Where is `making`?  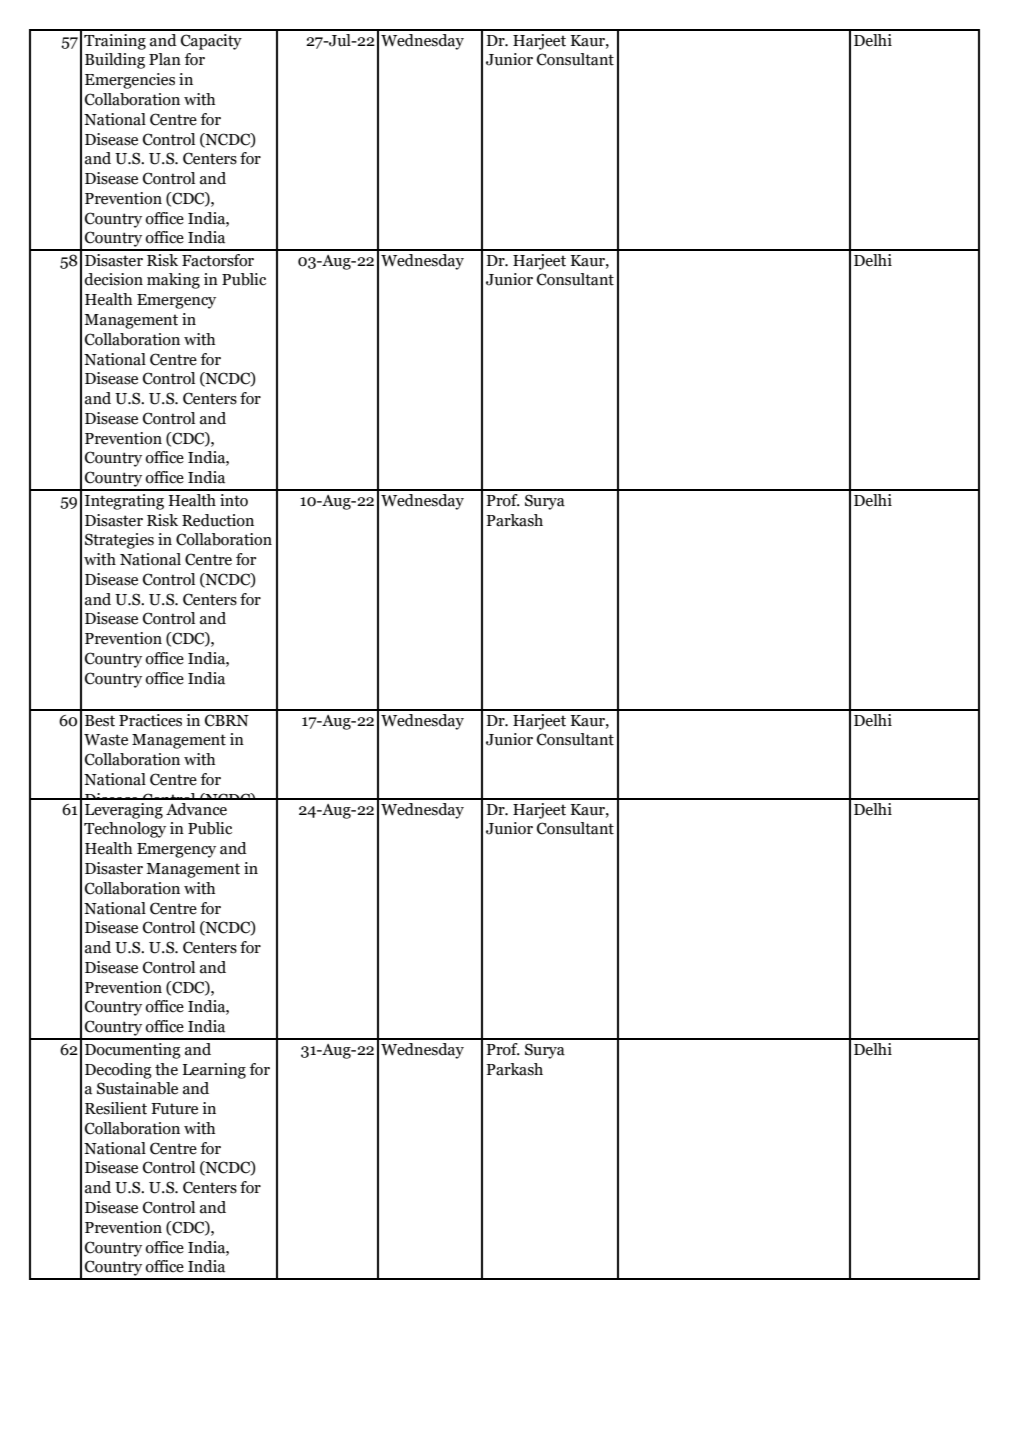 making is located at coordinates (173, 281).
